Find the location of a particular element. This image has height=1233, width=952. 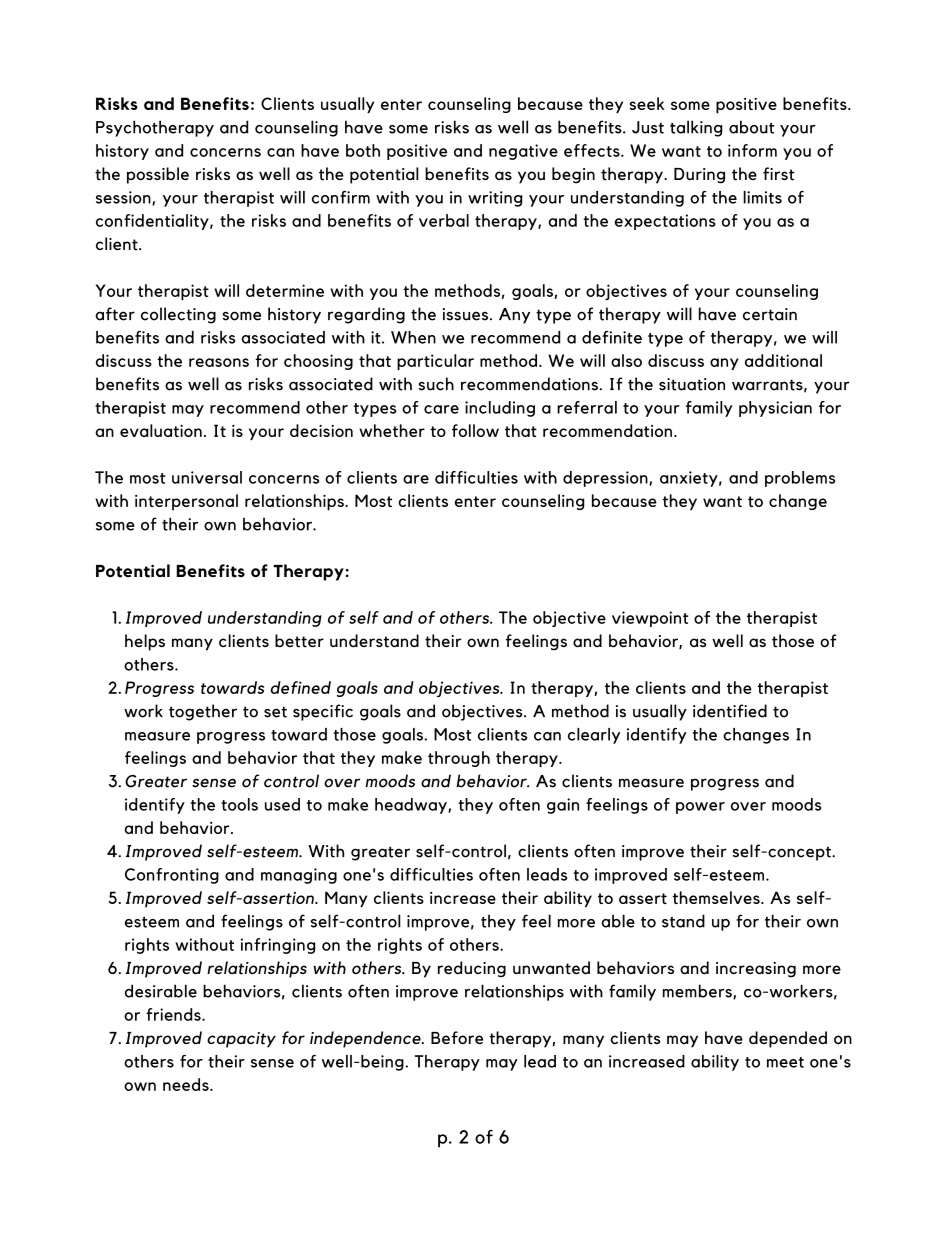

negative is located at coordinates (523, 152).
